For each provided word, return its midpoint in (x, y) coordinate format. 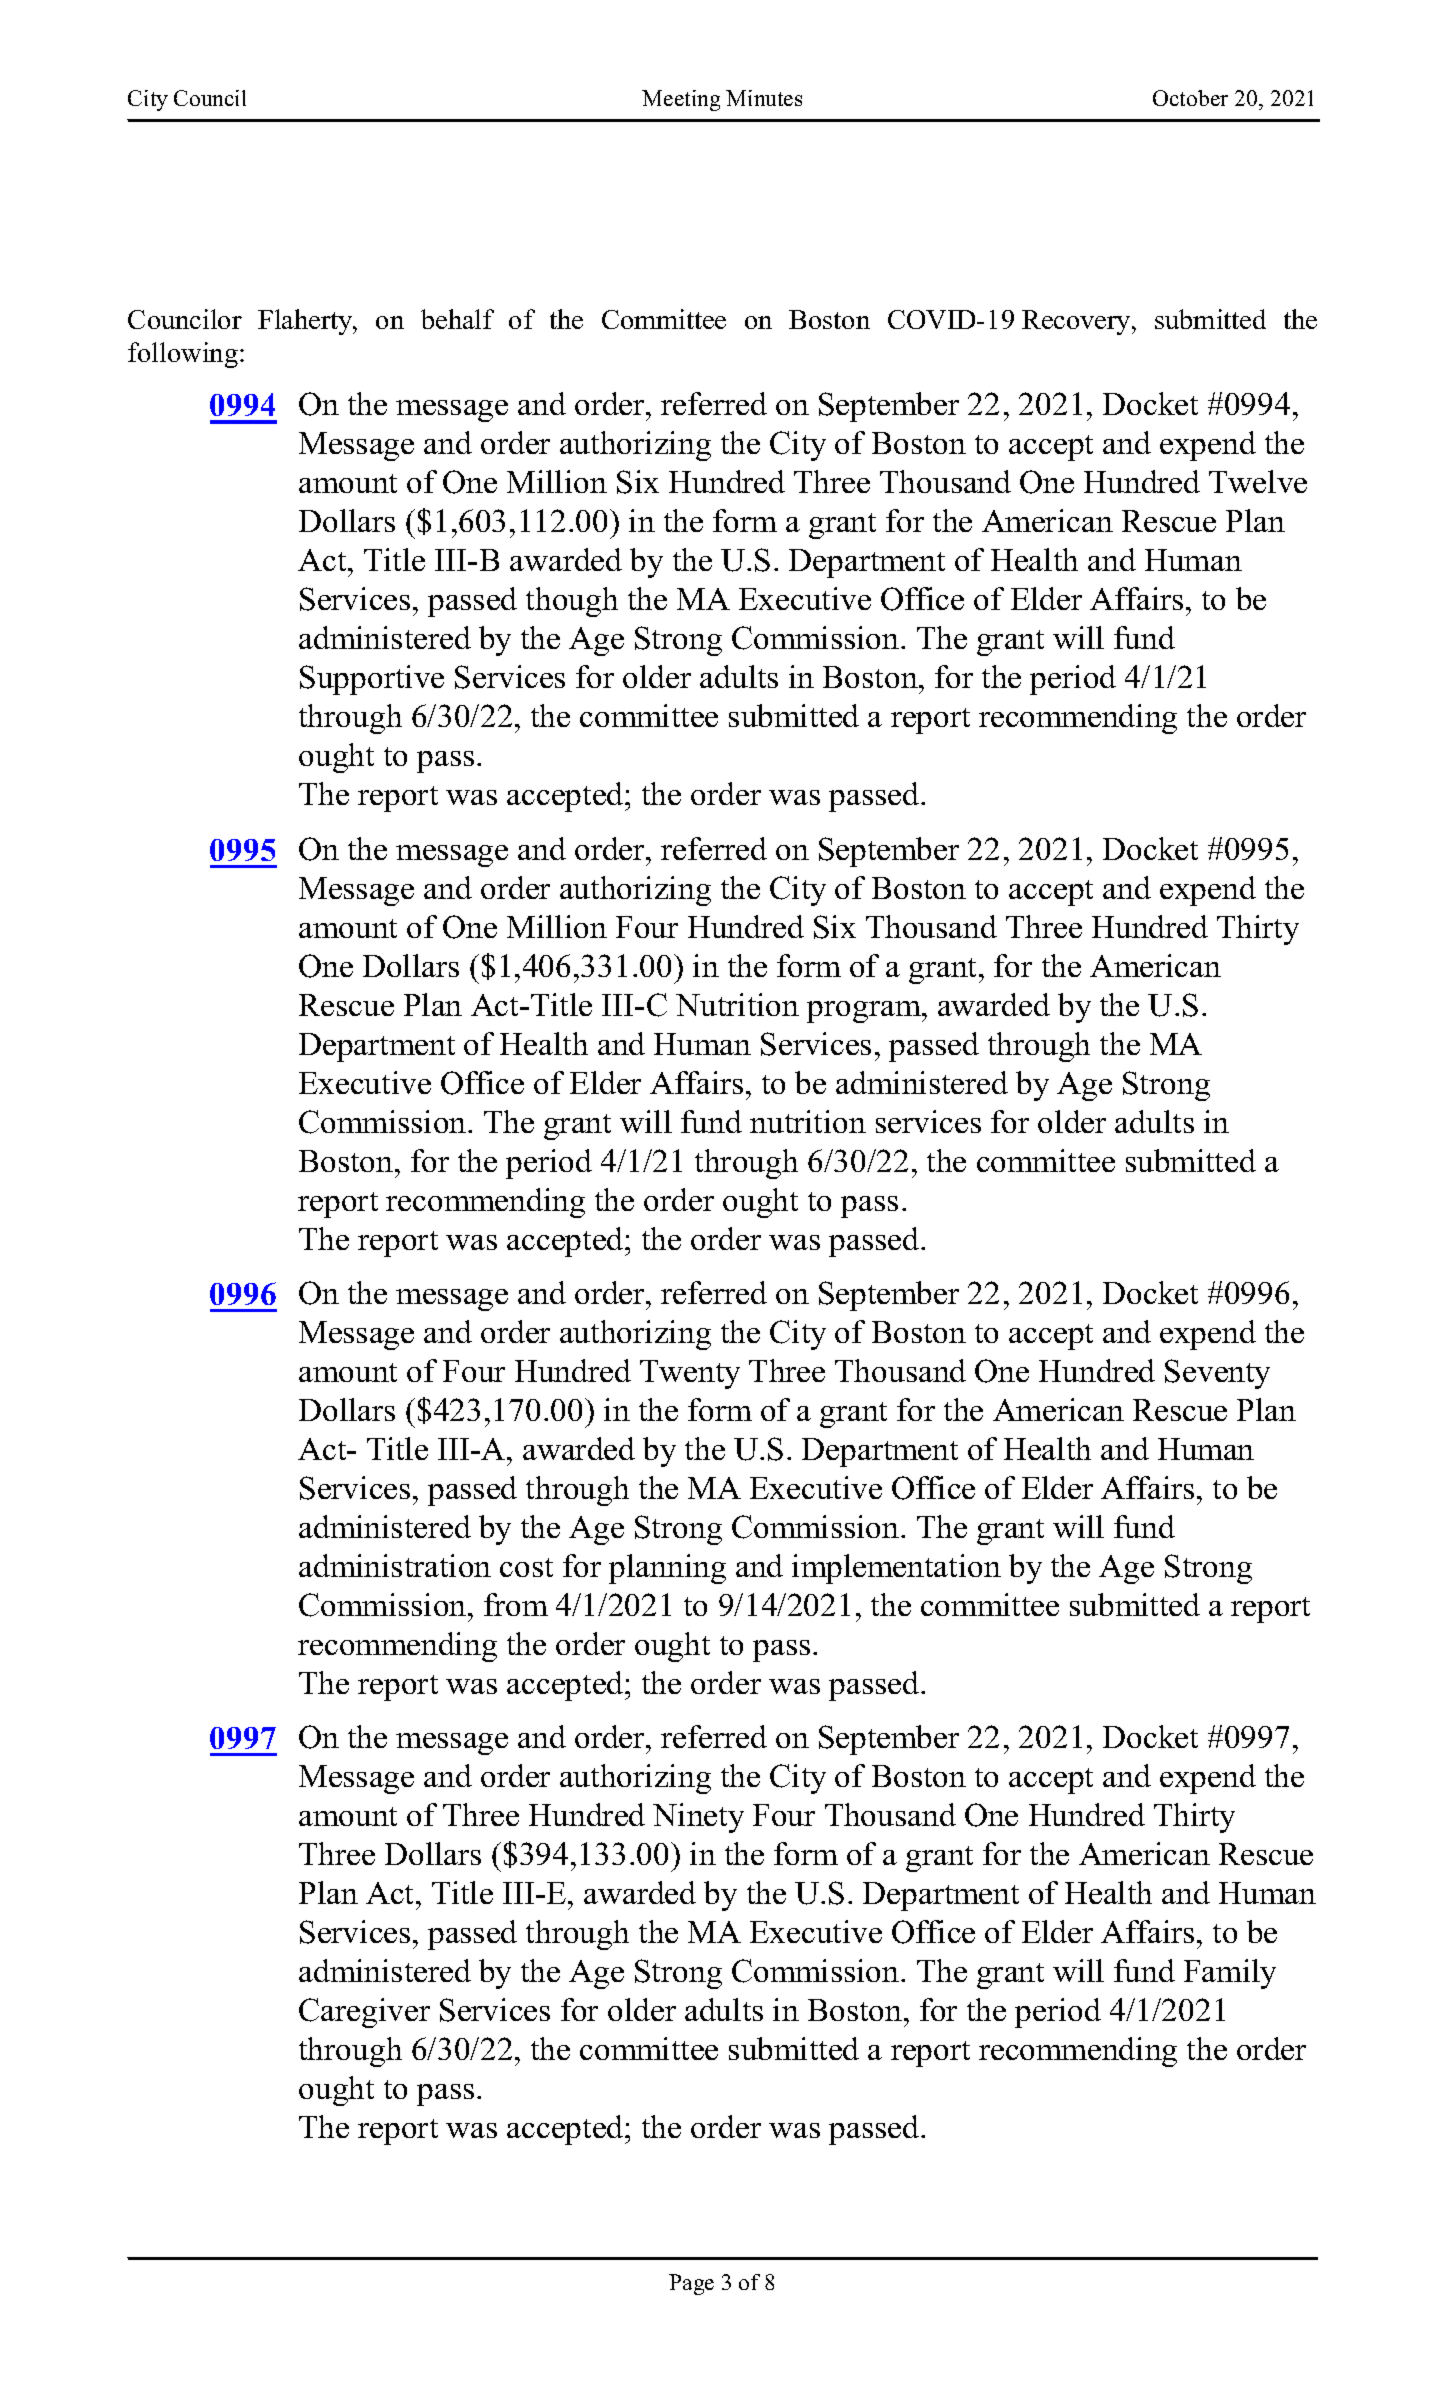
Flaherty (306, 322)
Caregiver (364, 2013)
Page (691, 2284)
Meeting (681, 100)
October (1190, 98)
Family (1230, 1974)
